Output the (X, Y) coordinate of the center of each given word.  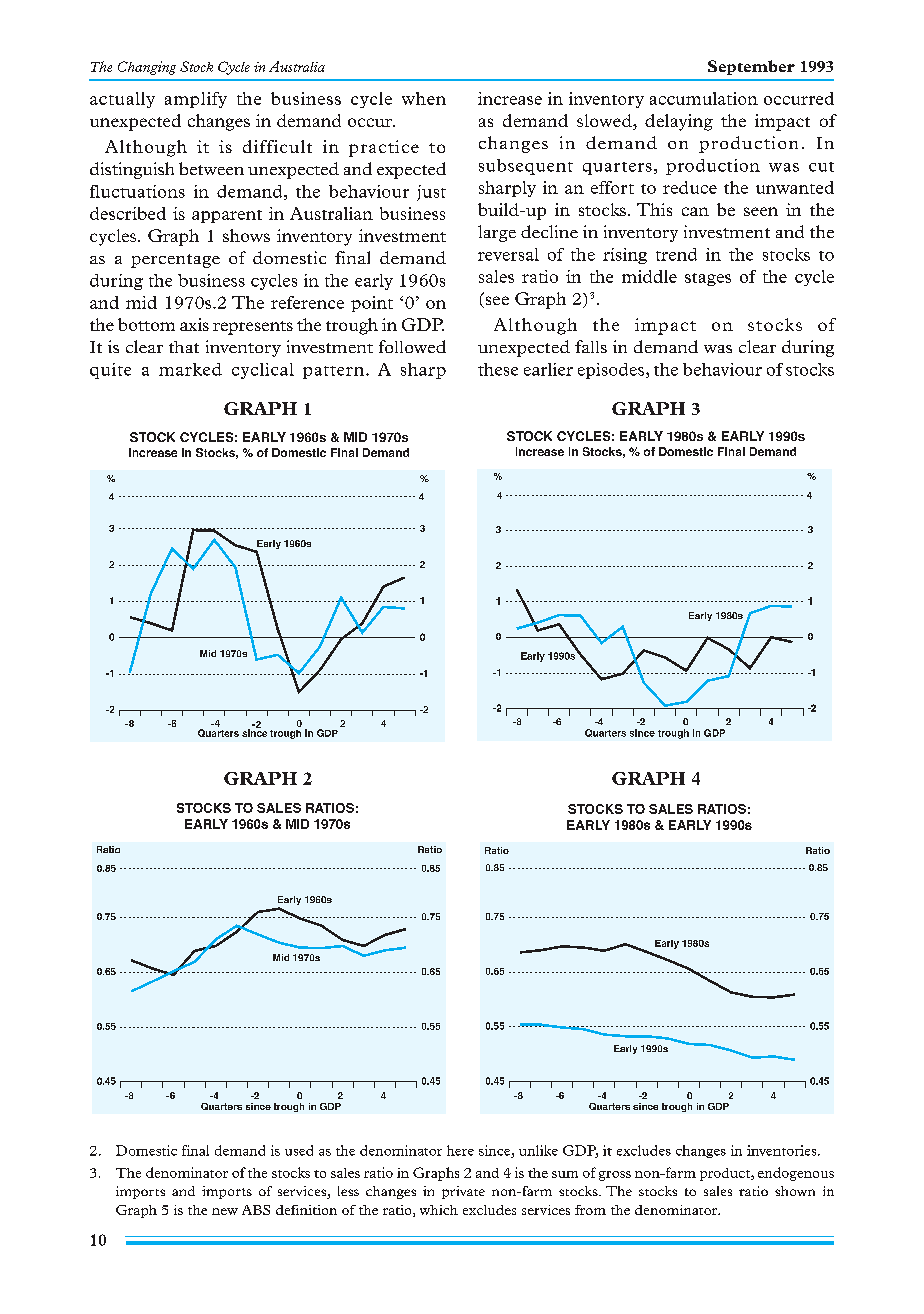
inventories (783, 1150)
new (225, 1211)
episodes (612, 371)
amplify (196, 100)
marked (190, 369)
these (498, 369)
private (463, 1192)
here (460, 1150)
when (424, 98)
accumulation (704, 98)
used (299, 1150)
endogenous (796, 1174)
